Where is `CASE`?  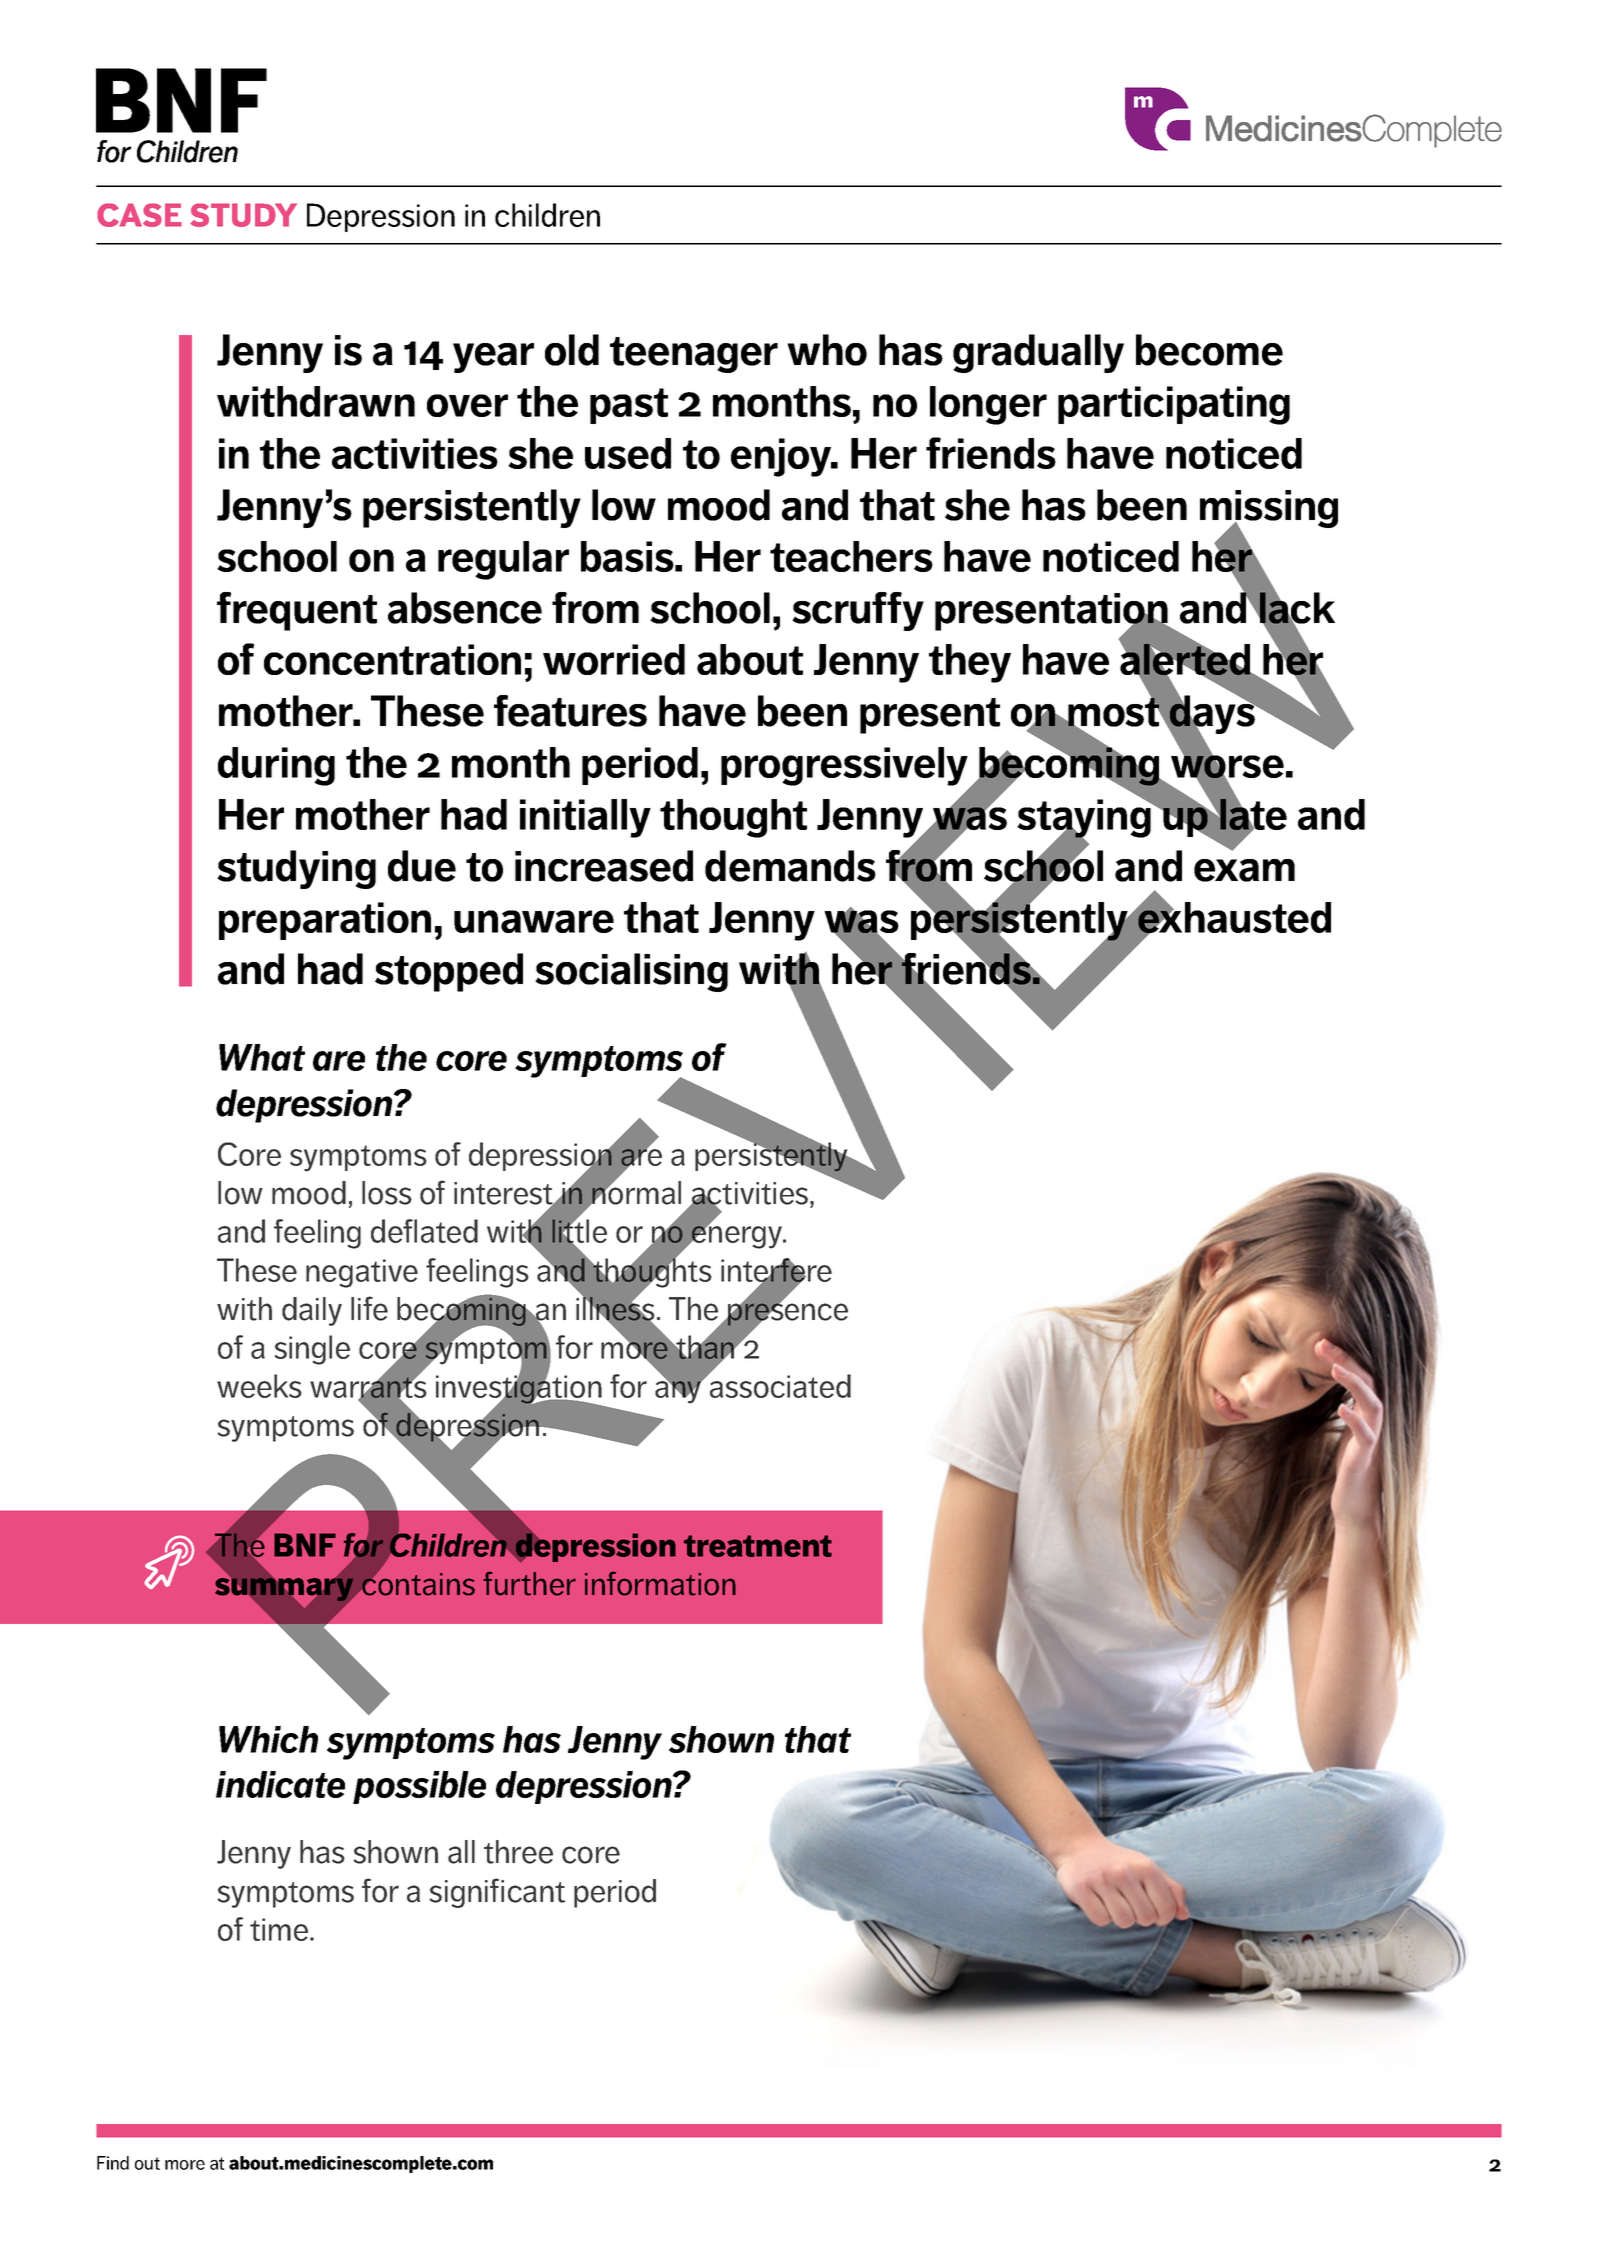 CASE is located at coordinates (139, 215).
